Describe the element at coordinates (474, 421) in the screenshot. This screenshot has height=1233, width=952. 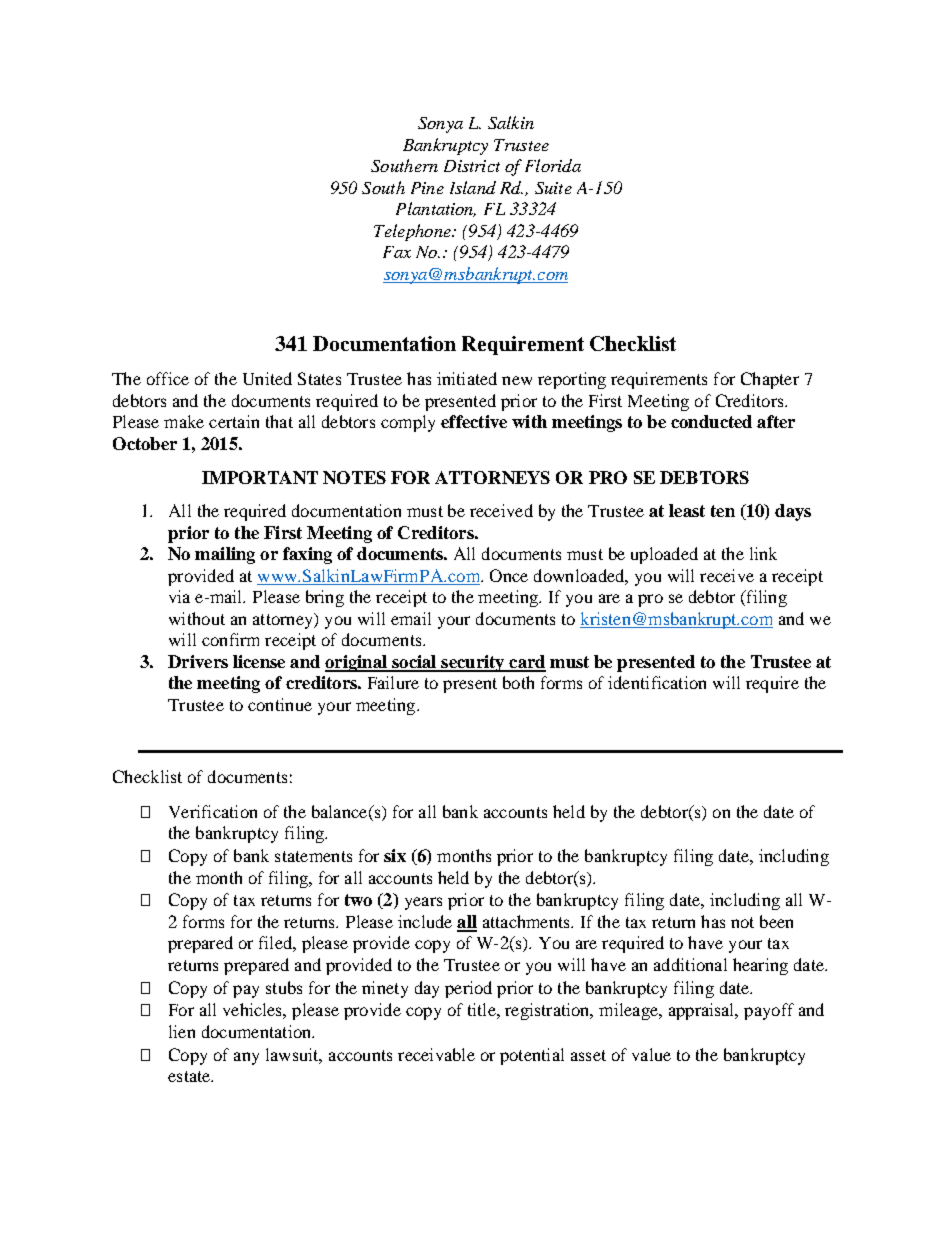
I see `effective` at that location.
